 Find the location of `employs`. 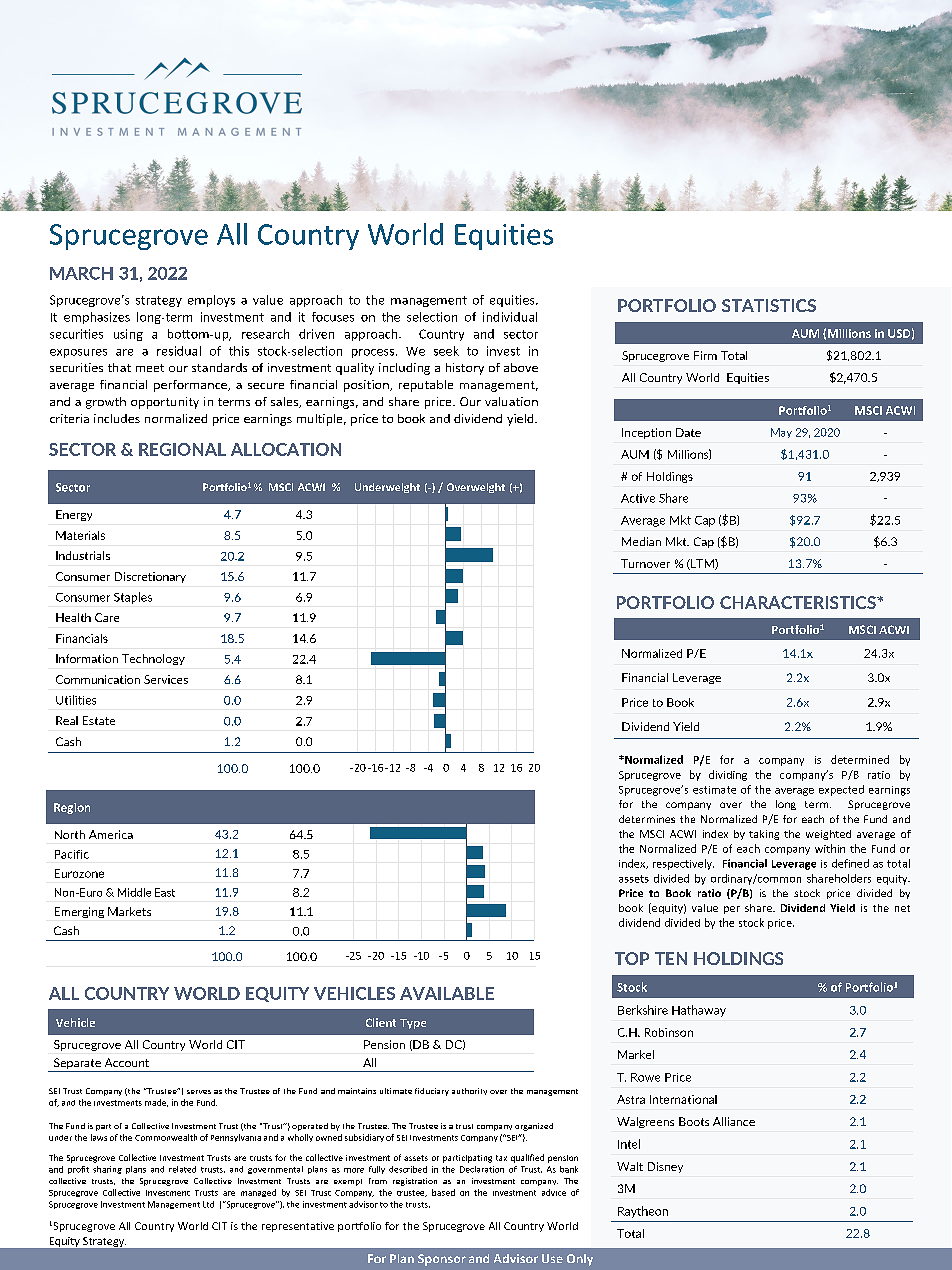

employs is located at coordinates (211, 301).
